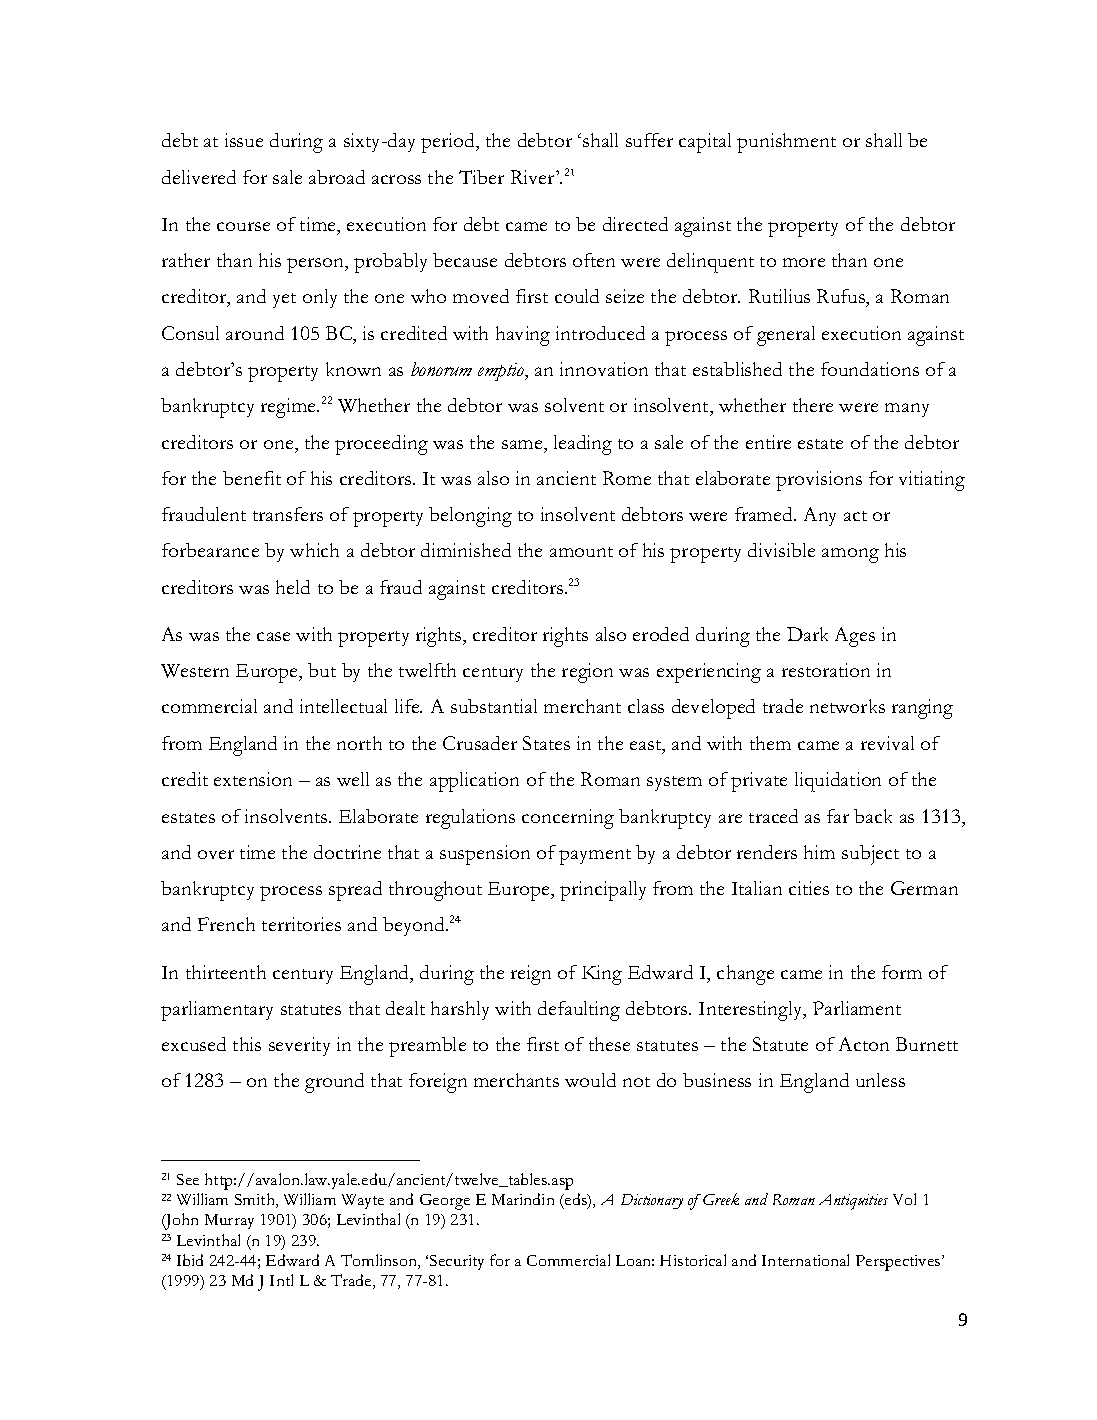 The image size is (1097, 1420). Describe the element at coordinates (281, 1280) in the image. I see `Intl` at that location.
